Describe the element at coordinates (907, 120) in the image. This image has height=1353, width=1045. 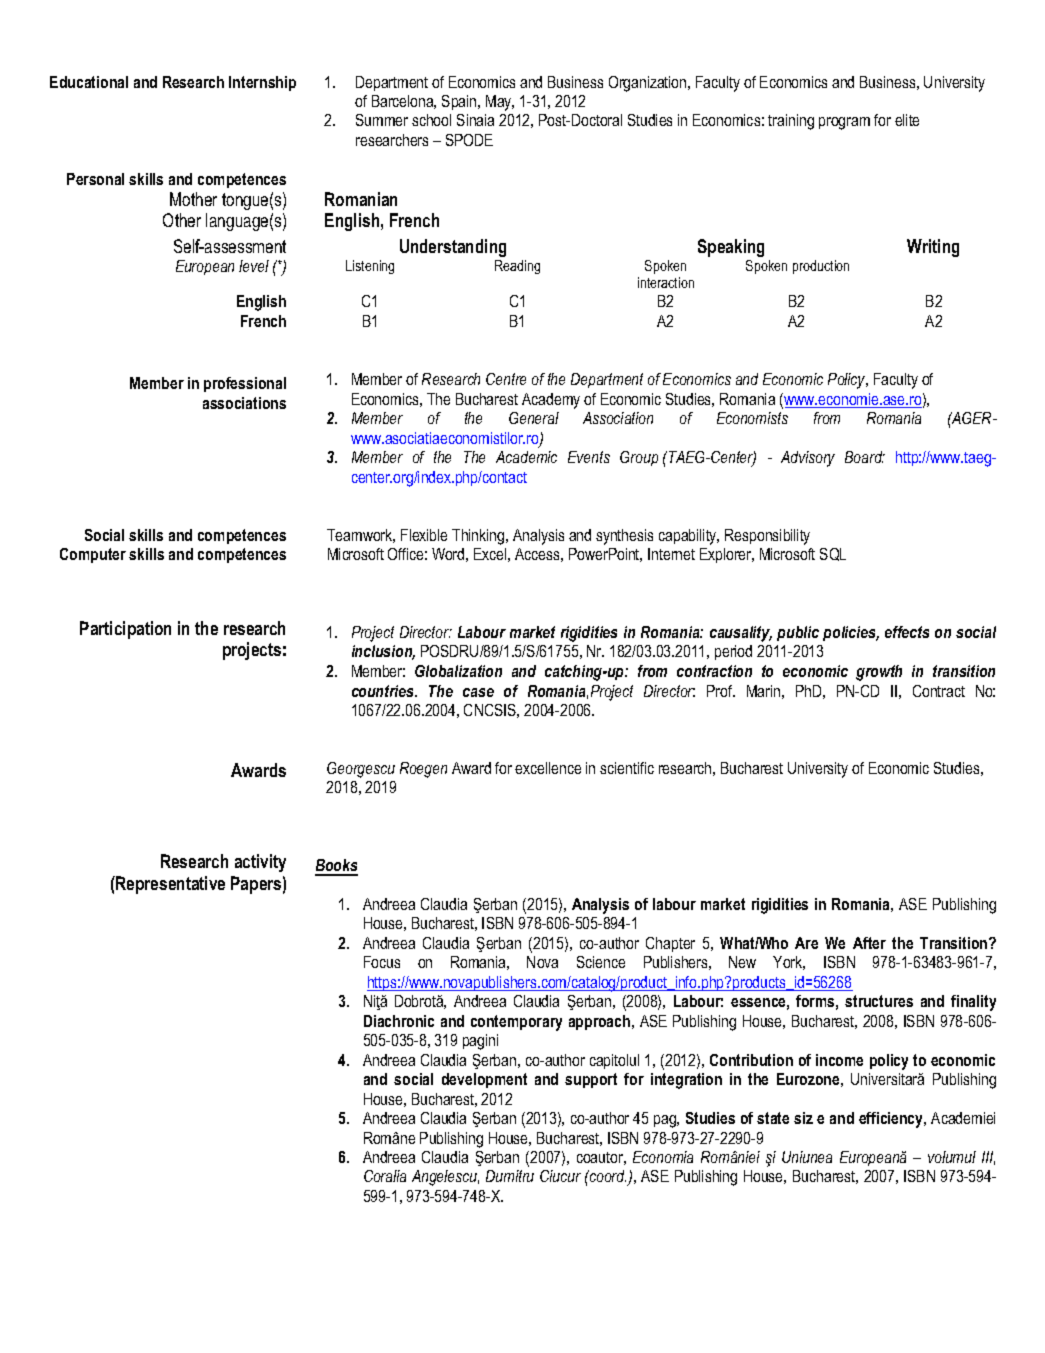
I see `elite` at that location.
